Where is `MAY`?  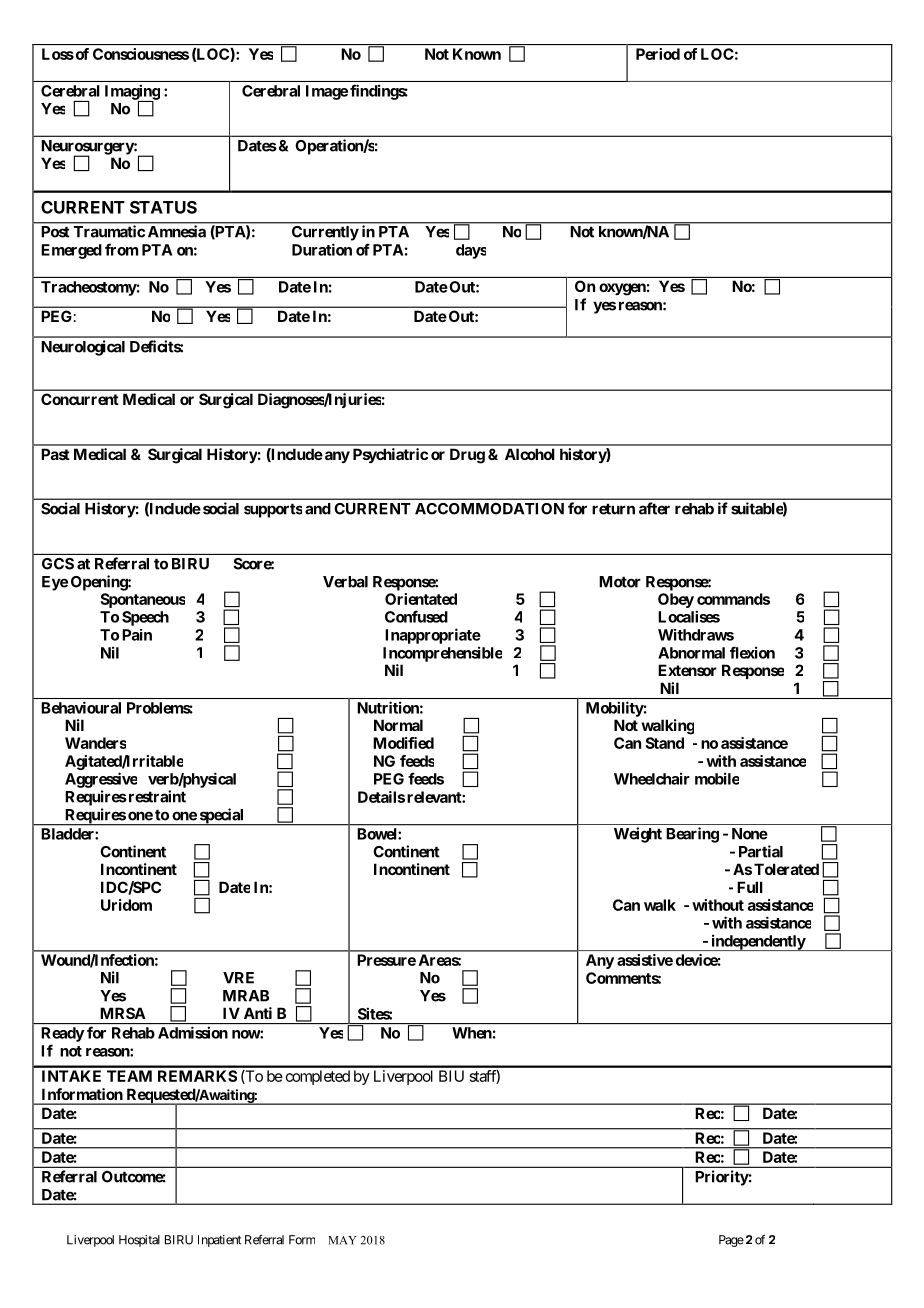
MAY is located at coordinates (342, 1240).
